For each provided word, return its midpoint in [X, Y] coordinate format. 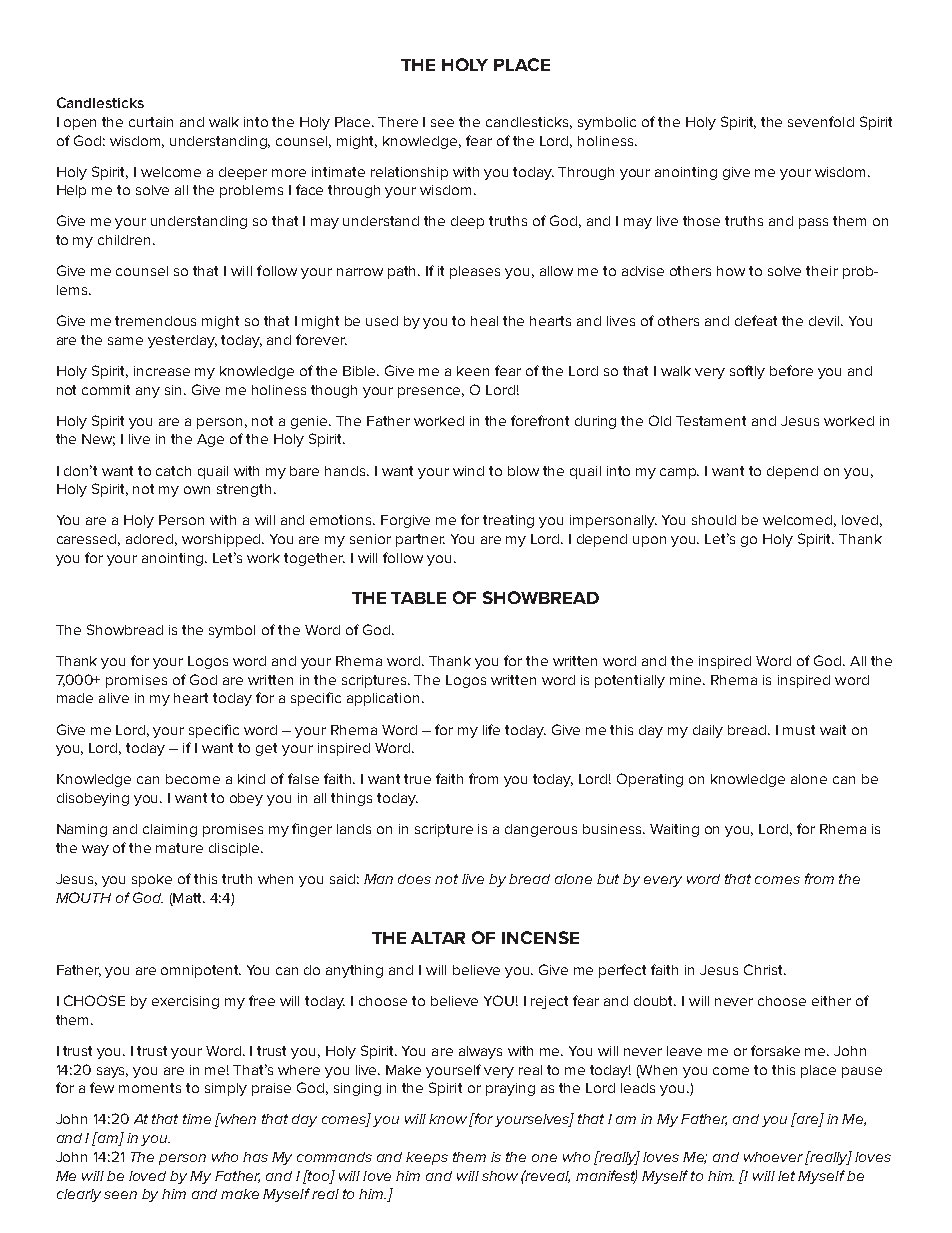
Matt [189, 898]
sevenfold [821, 121]
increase [162, 371]
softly [747, 372]
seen [120, 1195]
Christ [765, 969]
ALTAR [438, 938]
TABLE [418, 598]
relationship [409, 173]
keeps [427, 1158]
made [75, 698]
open [80, 124]
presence [431, 392]
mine [687, 680]
